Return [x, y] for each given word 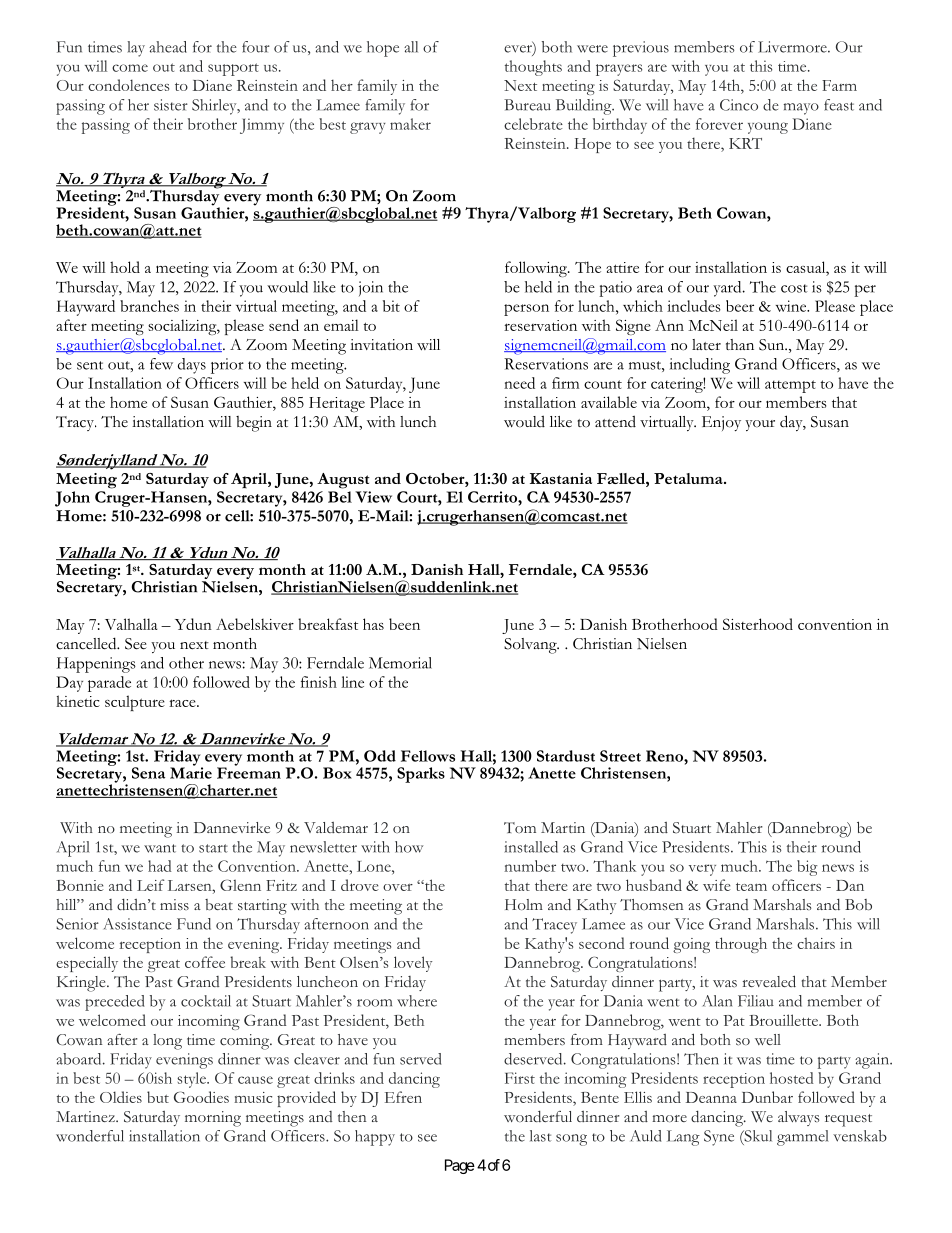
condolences [128, 85]
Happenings [96, 665]
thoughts [533, 68]
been [404, 624]
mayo [801, 109]
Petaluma [689, 478]
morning [213, 1119]
